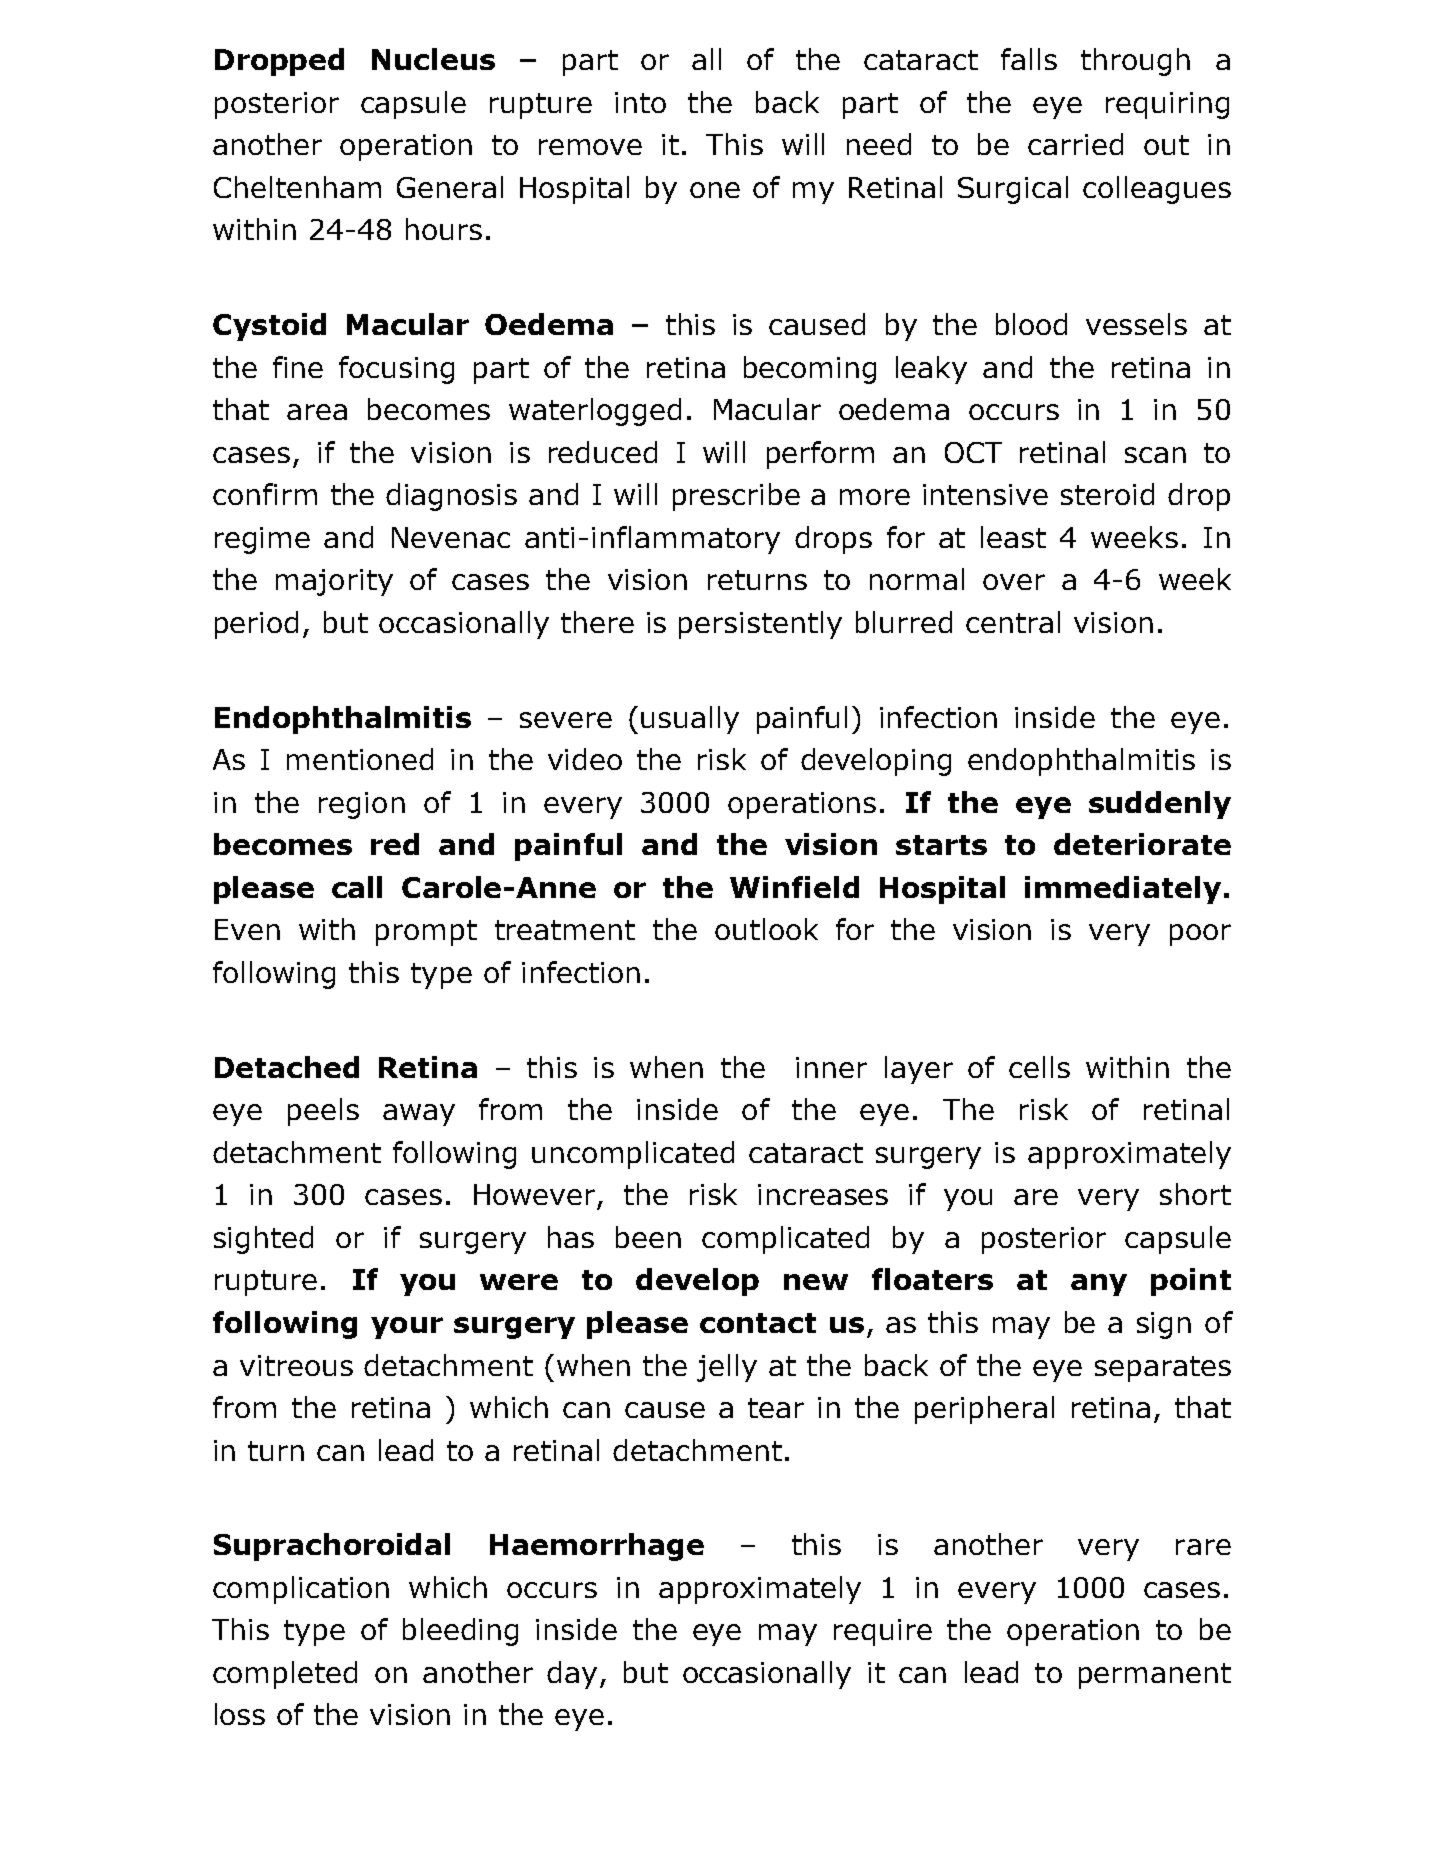 Image resolution: width=1447 pixels, height=1872 pixels. Describe the element at coordinates (736, 497) in the screenshot. I see `prescribe` at that location.
